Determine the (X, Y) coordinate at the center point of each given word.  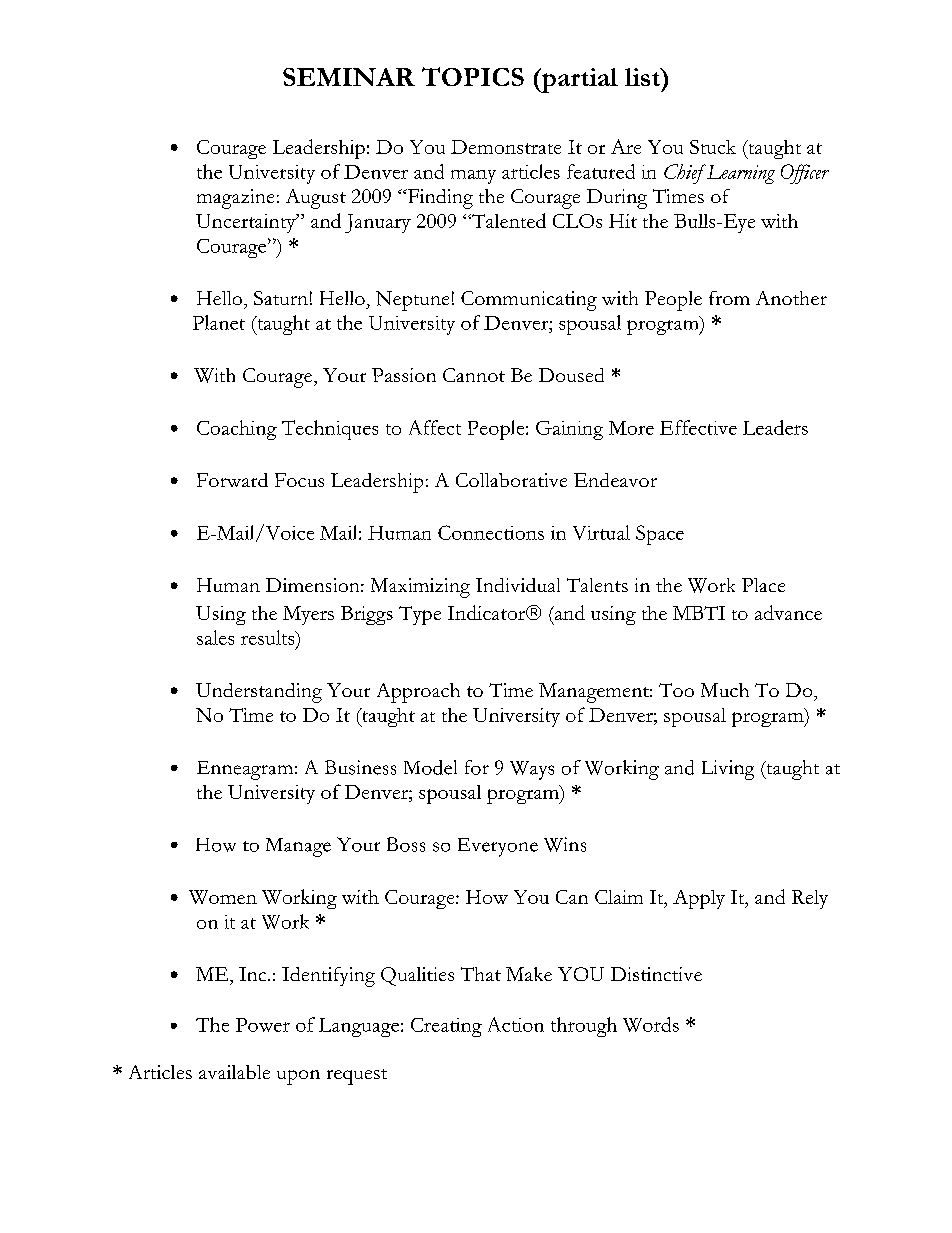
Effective (698, 427)
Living (728, 770)
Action (516, 1024)
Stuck (713, 147)
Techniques (330, 430)
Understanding (259, 693)
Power (263, 1025)
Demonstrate (506, 147)
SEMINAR (349, 77)
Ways (532, 770)
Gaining (569, 430)
